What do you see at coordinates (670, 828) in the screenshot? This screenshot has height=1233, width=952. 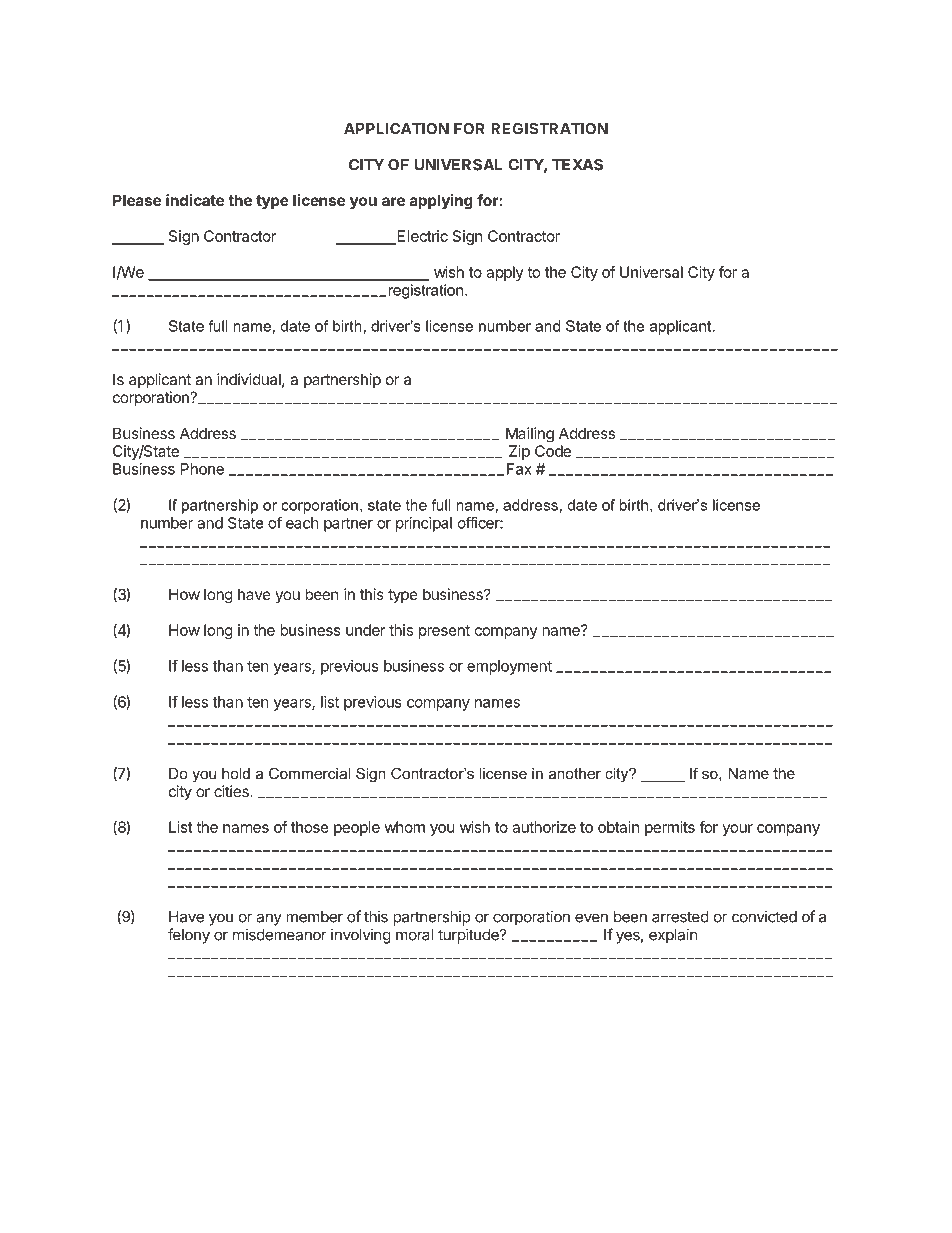 I see `permits` at bounding box center [670, 828].
